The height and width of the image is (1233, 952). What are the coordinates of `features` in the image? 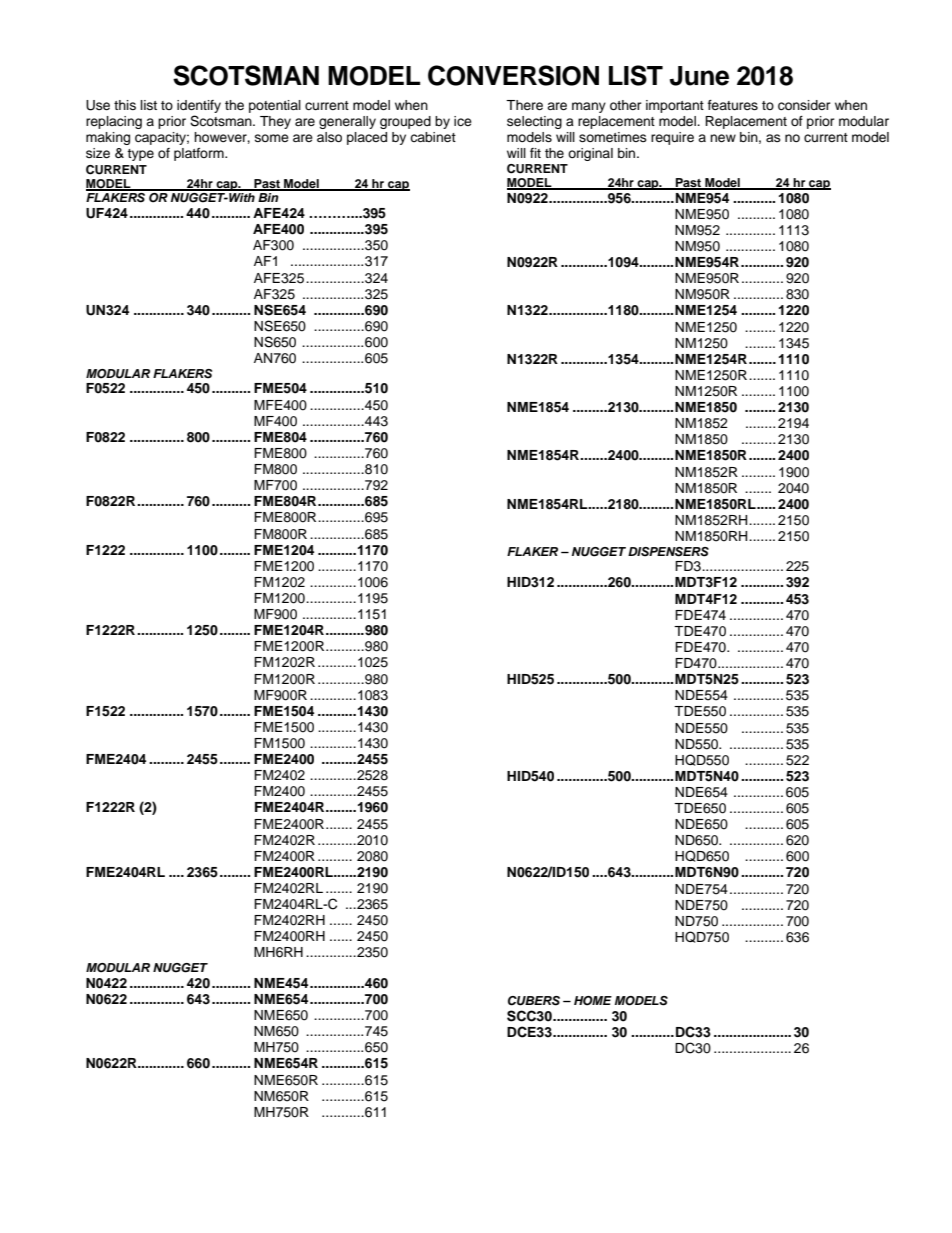 It's located at (733, 105).
